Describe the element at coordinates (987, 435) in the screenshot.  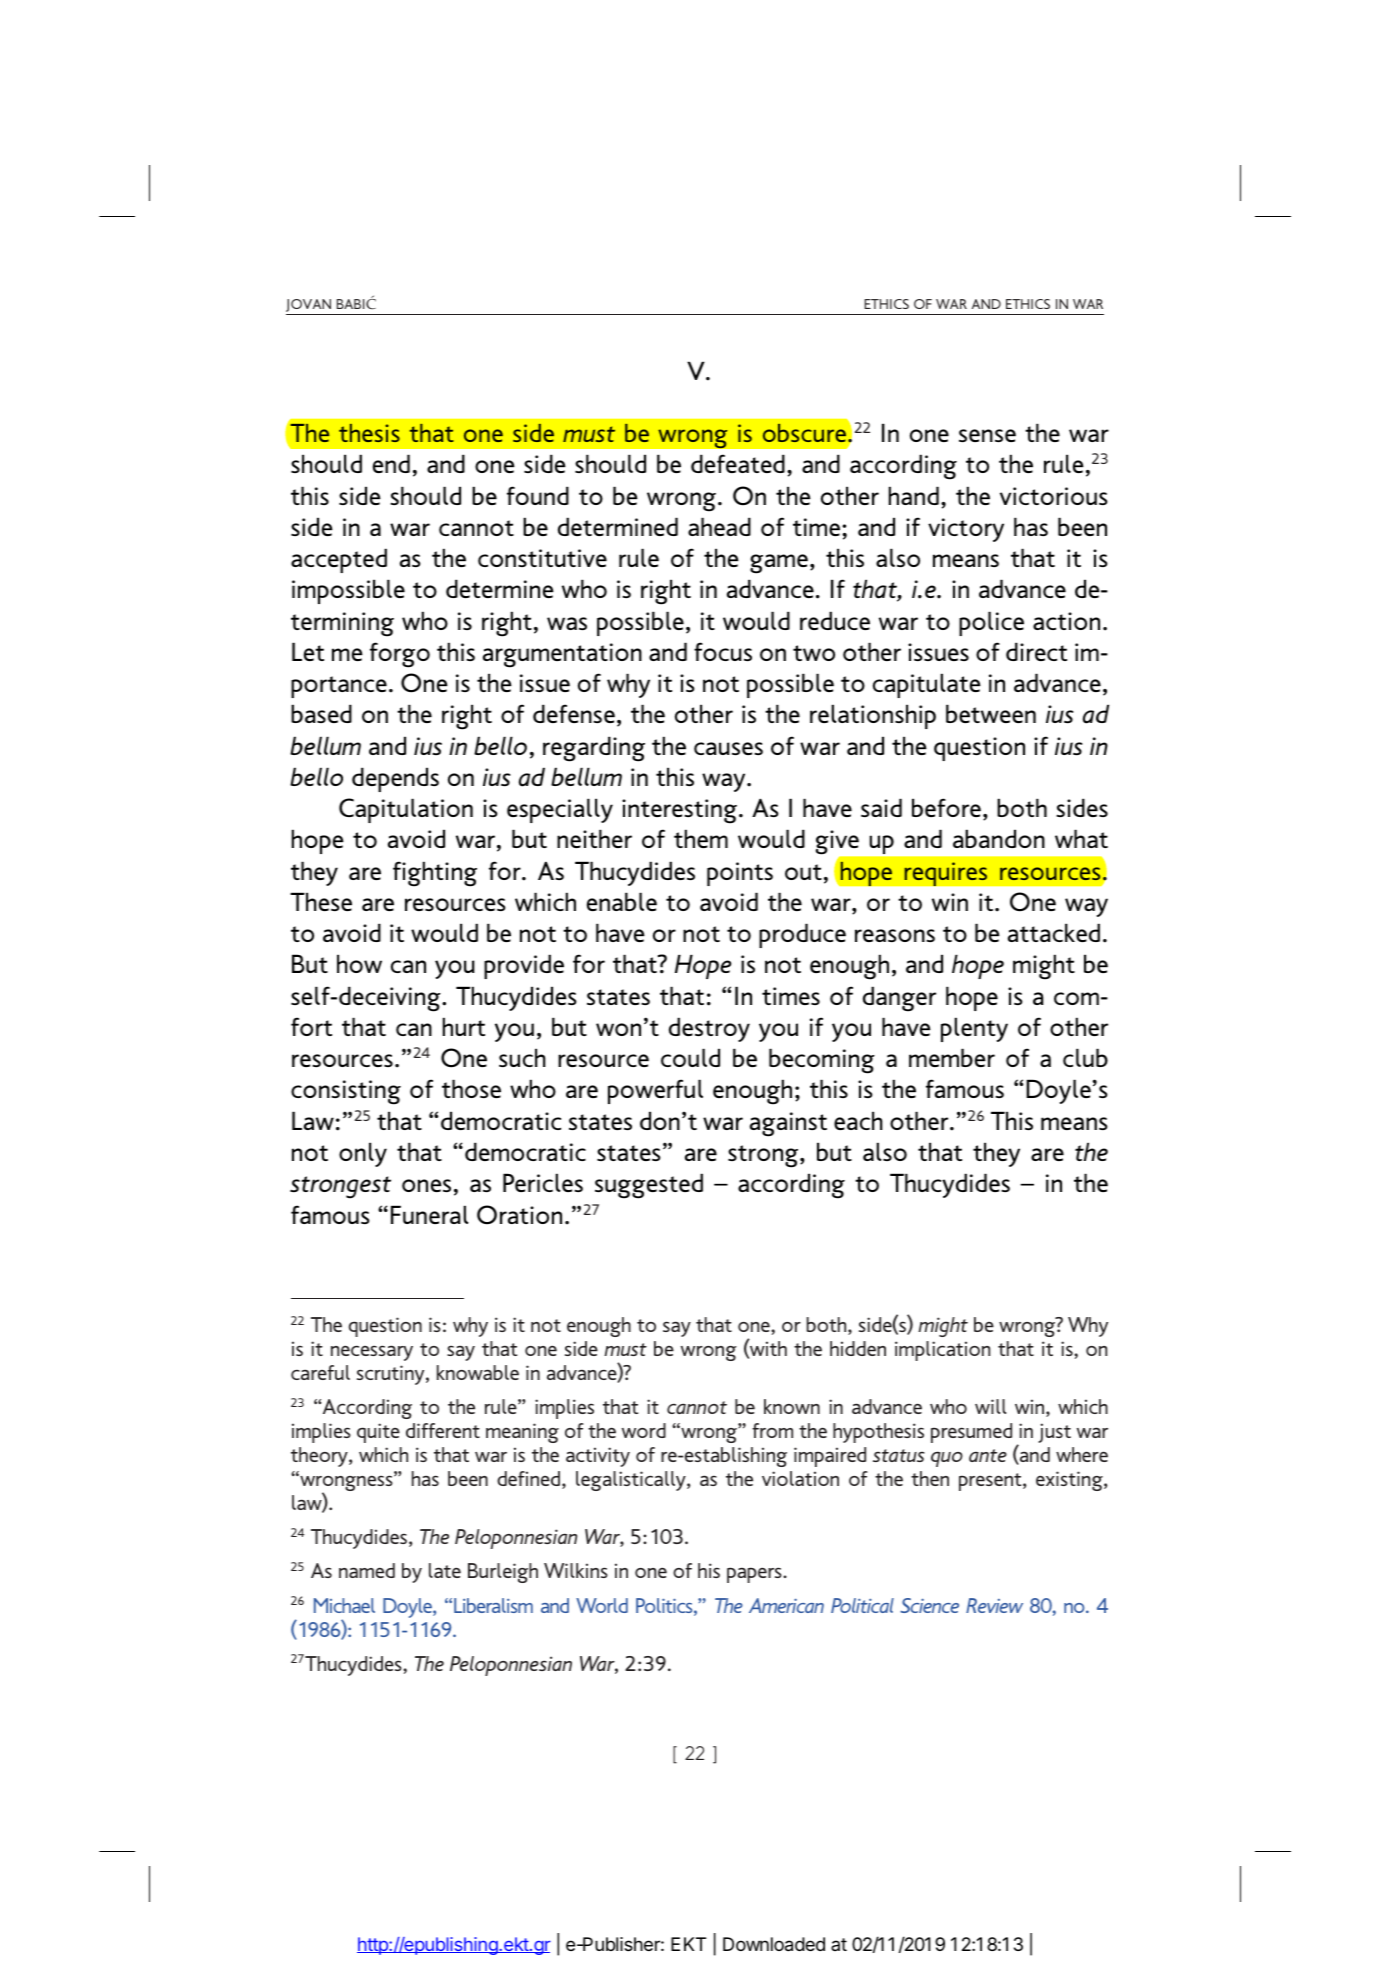
I see `sense` at that location.
